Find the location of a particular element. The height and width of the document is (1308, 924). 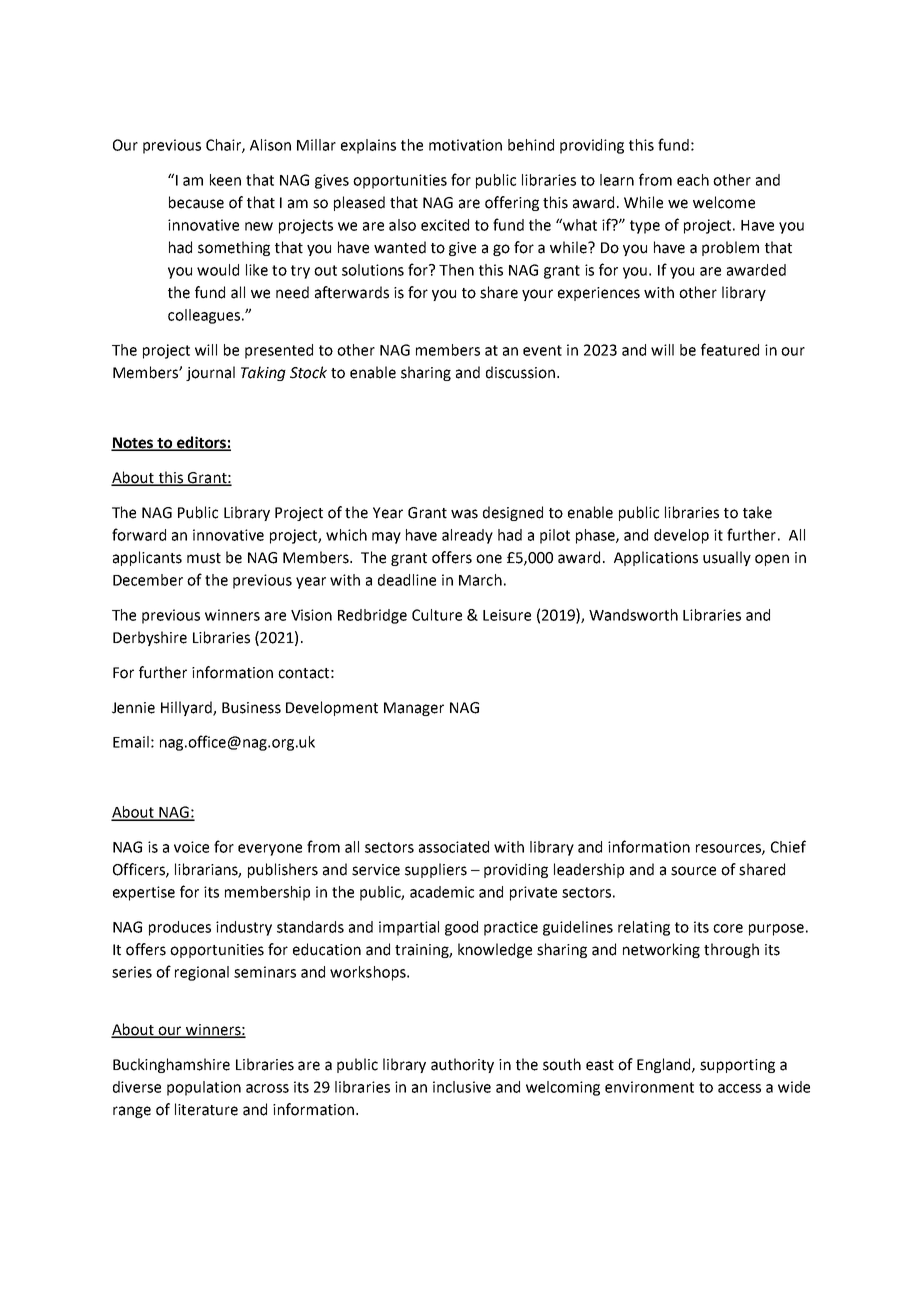

each is located at coordinates (693, 180).
